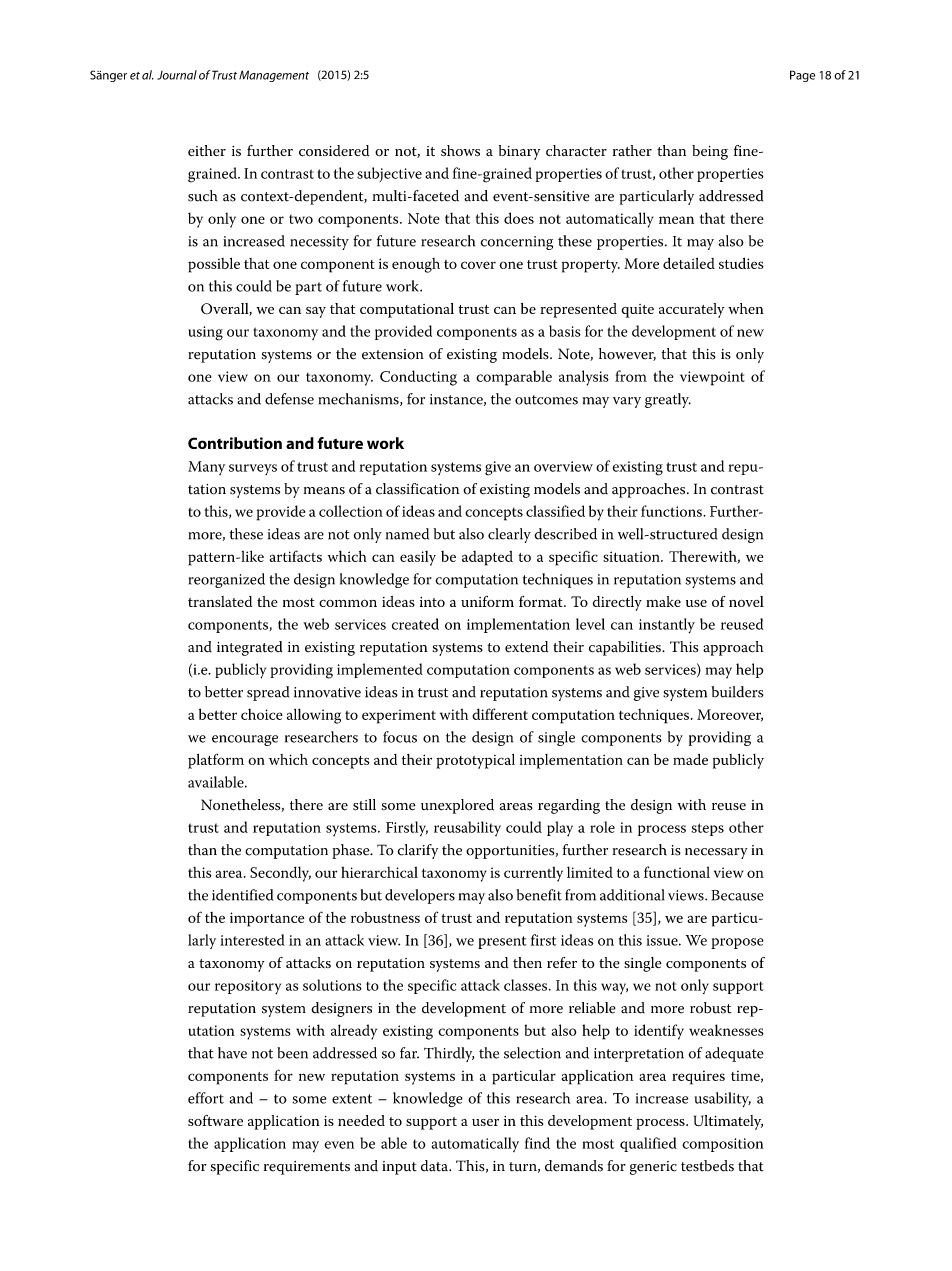 This image has height=1271, width=952. Describe the element at coordinates (274, 76) in the image. I see `Management` at that location.
